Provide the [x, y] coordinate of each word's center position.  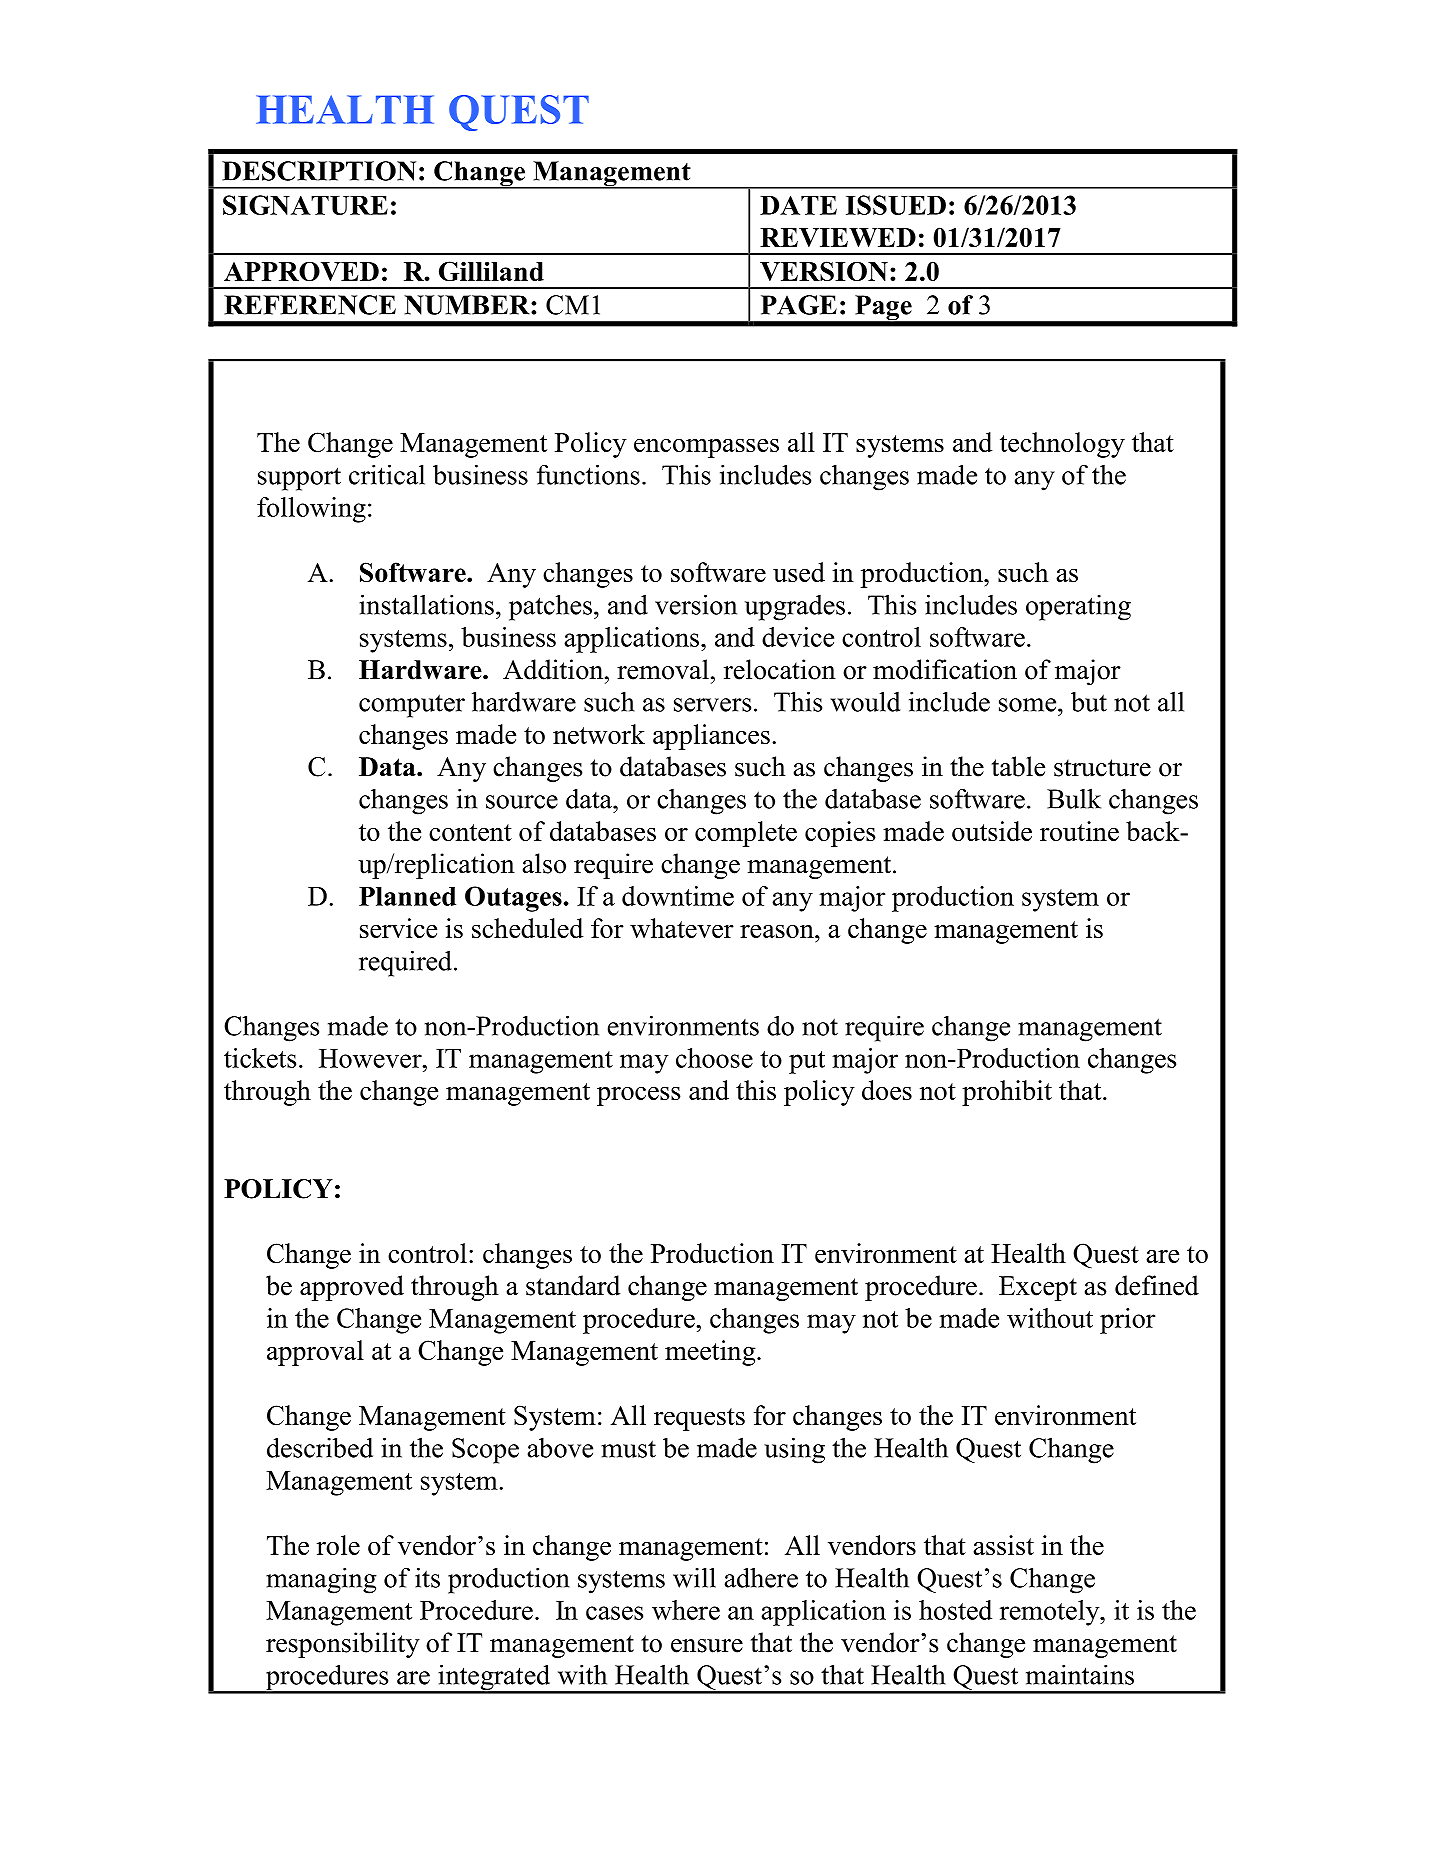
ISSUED [896, 205]
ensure [707, 1646]
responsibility [343, 1645]
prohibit [1007, 1093]
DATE [798, 205]
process [638, 1096]
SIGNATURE [305, 205]
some [1029, 705]
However [371, 1058]
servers [712, 705]
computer [412, 706]
